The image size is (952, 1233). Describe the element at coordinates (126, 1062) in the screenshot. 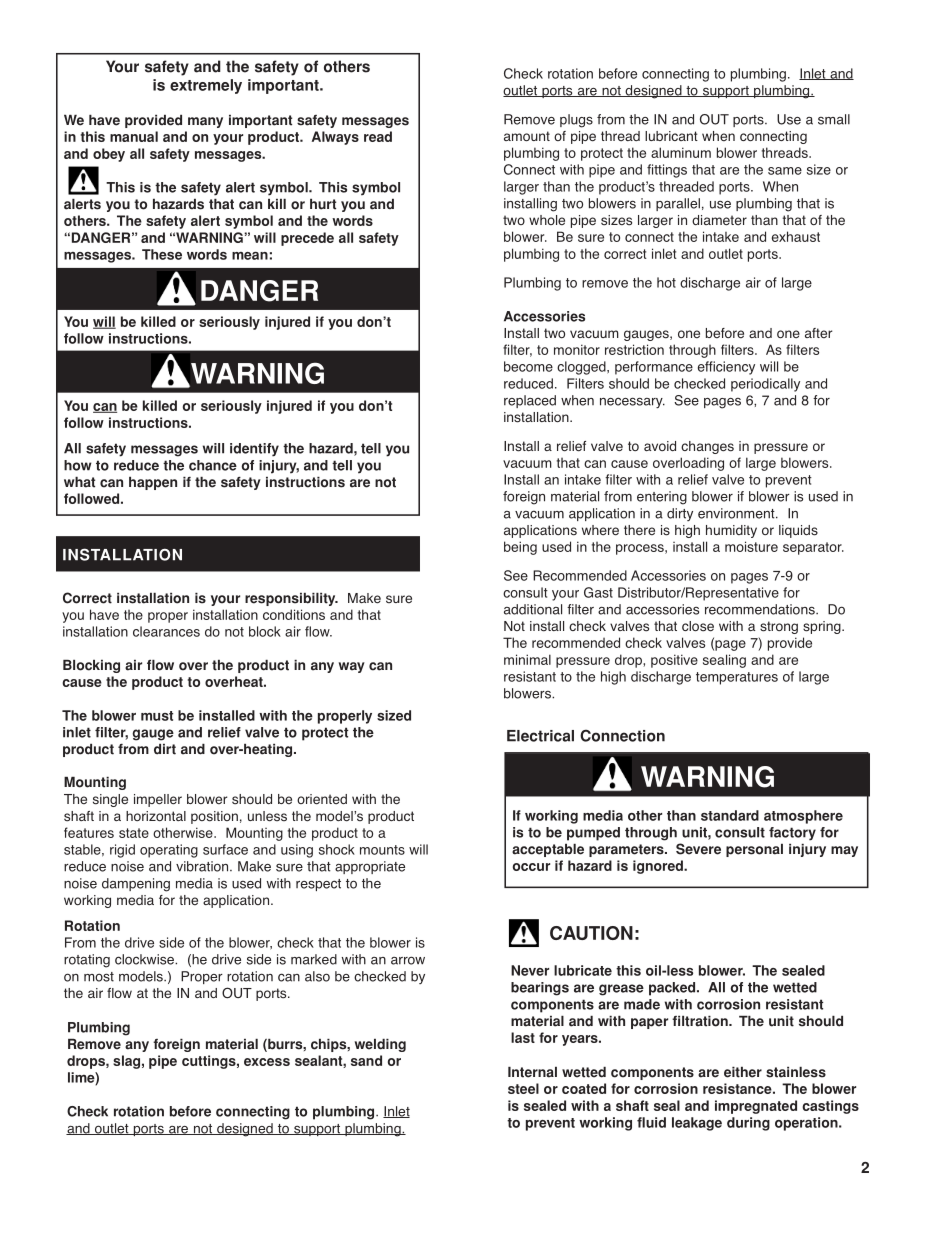

I see `slag` at that location.
